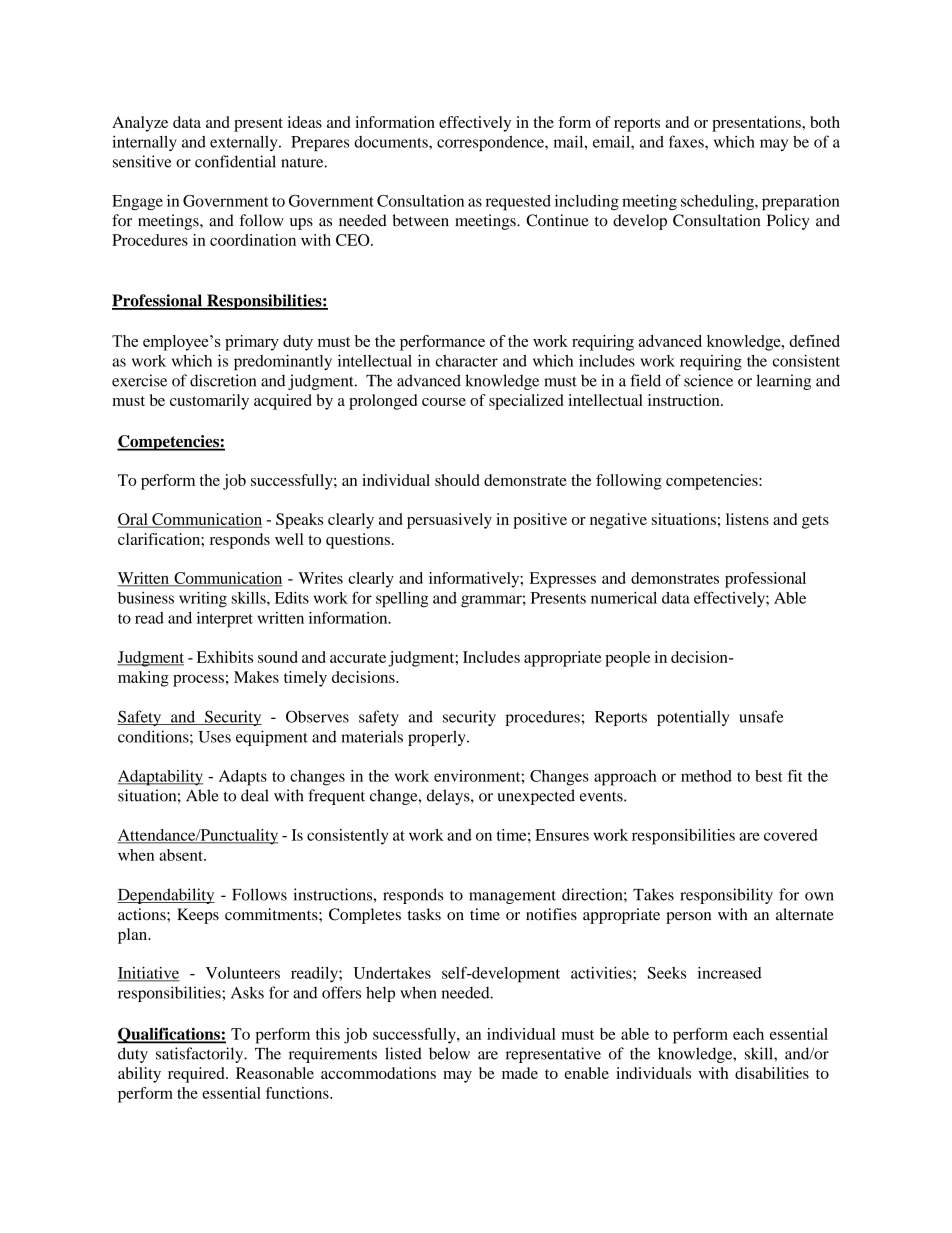 The image size is (952, 1233). I want to click on unexpected, so click(536, 797).
